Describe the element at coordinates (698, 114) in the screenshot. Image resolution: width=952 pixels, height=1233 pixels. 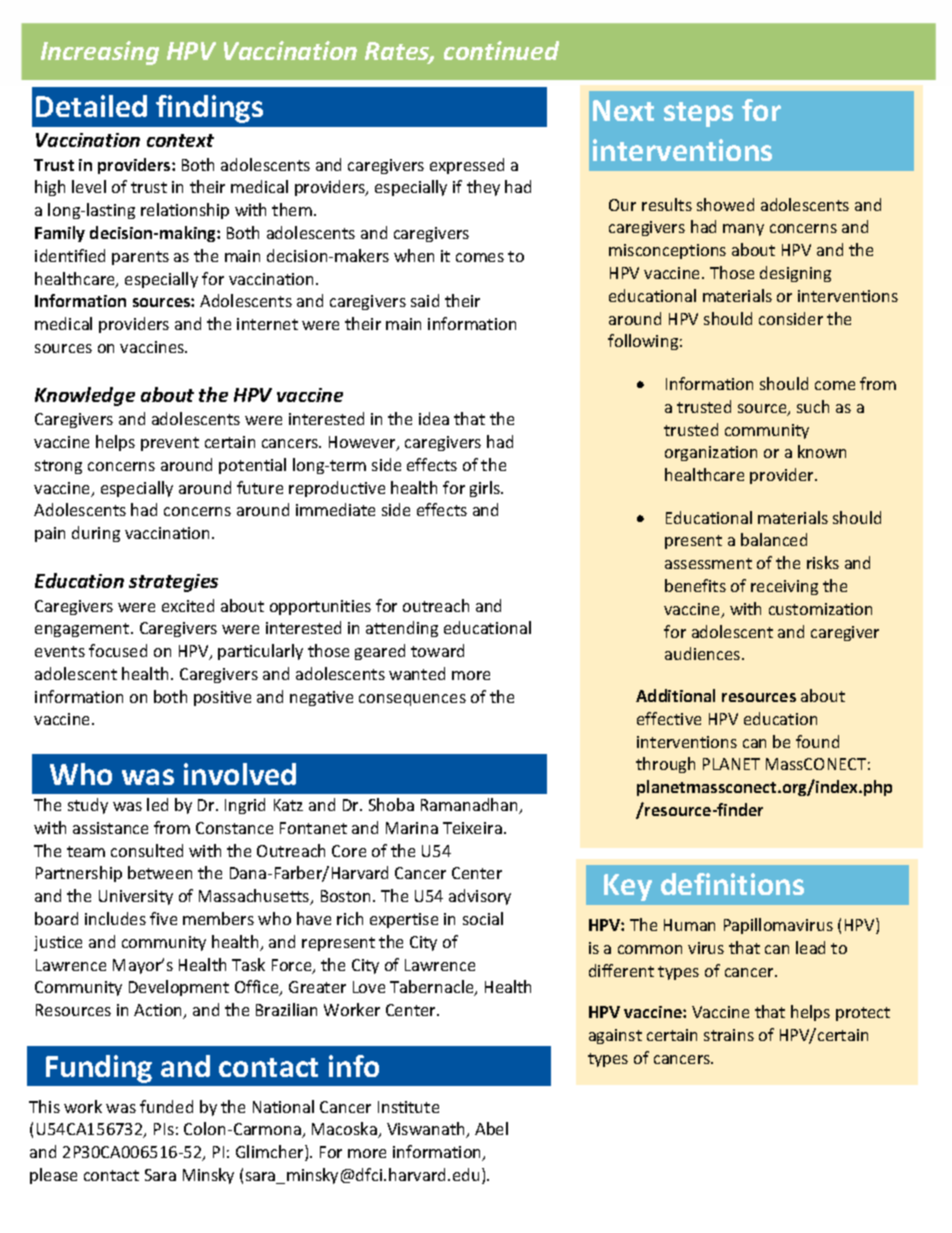
I see `steps` at that location.
